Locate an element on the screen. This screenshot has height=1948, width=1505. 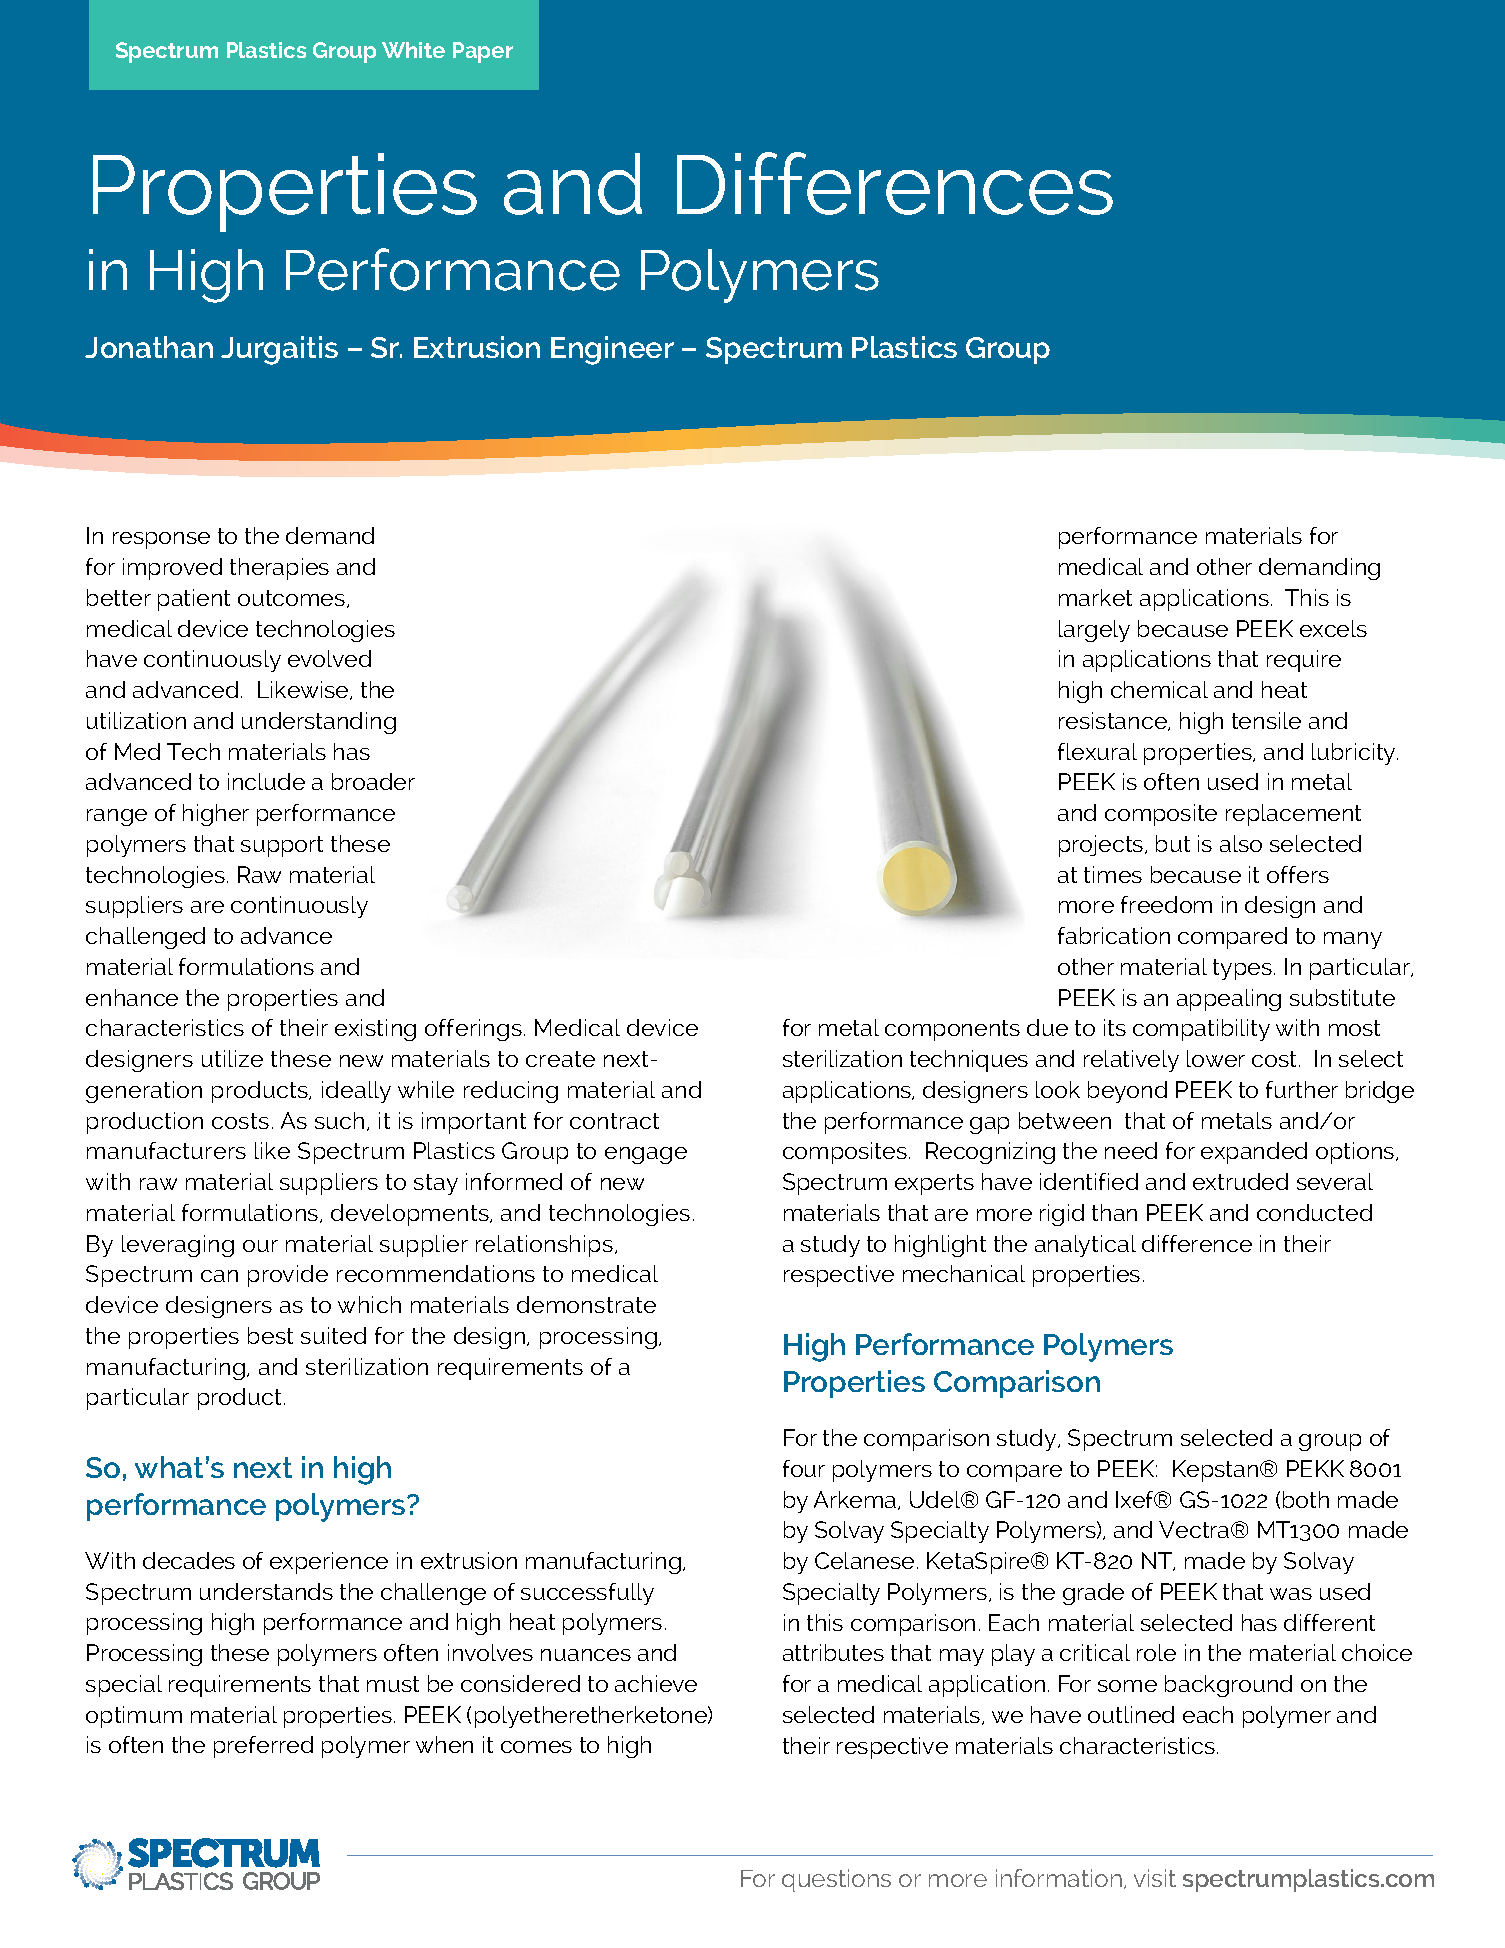
types is located at coordinates (1242, 969).
